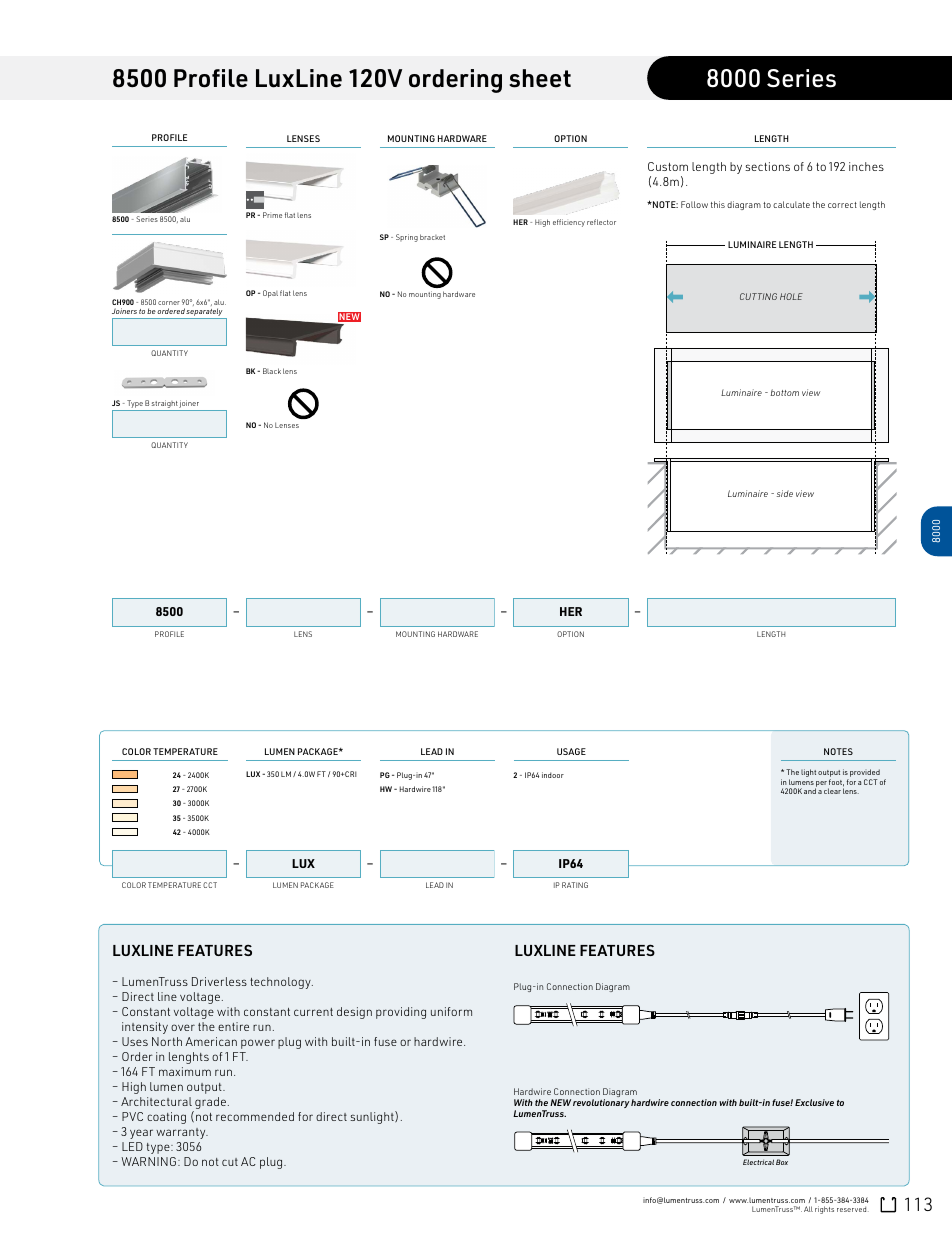 The width and height of the screenshot is (952, 1233). Describe the element at coordinates (601, 1103) in the screenshot. I see `revolutionary` at that location.
